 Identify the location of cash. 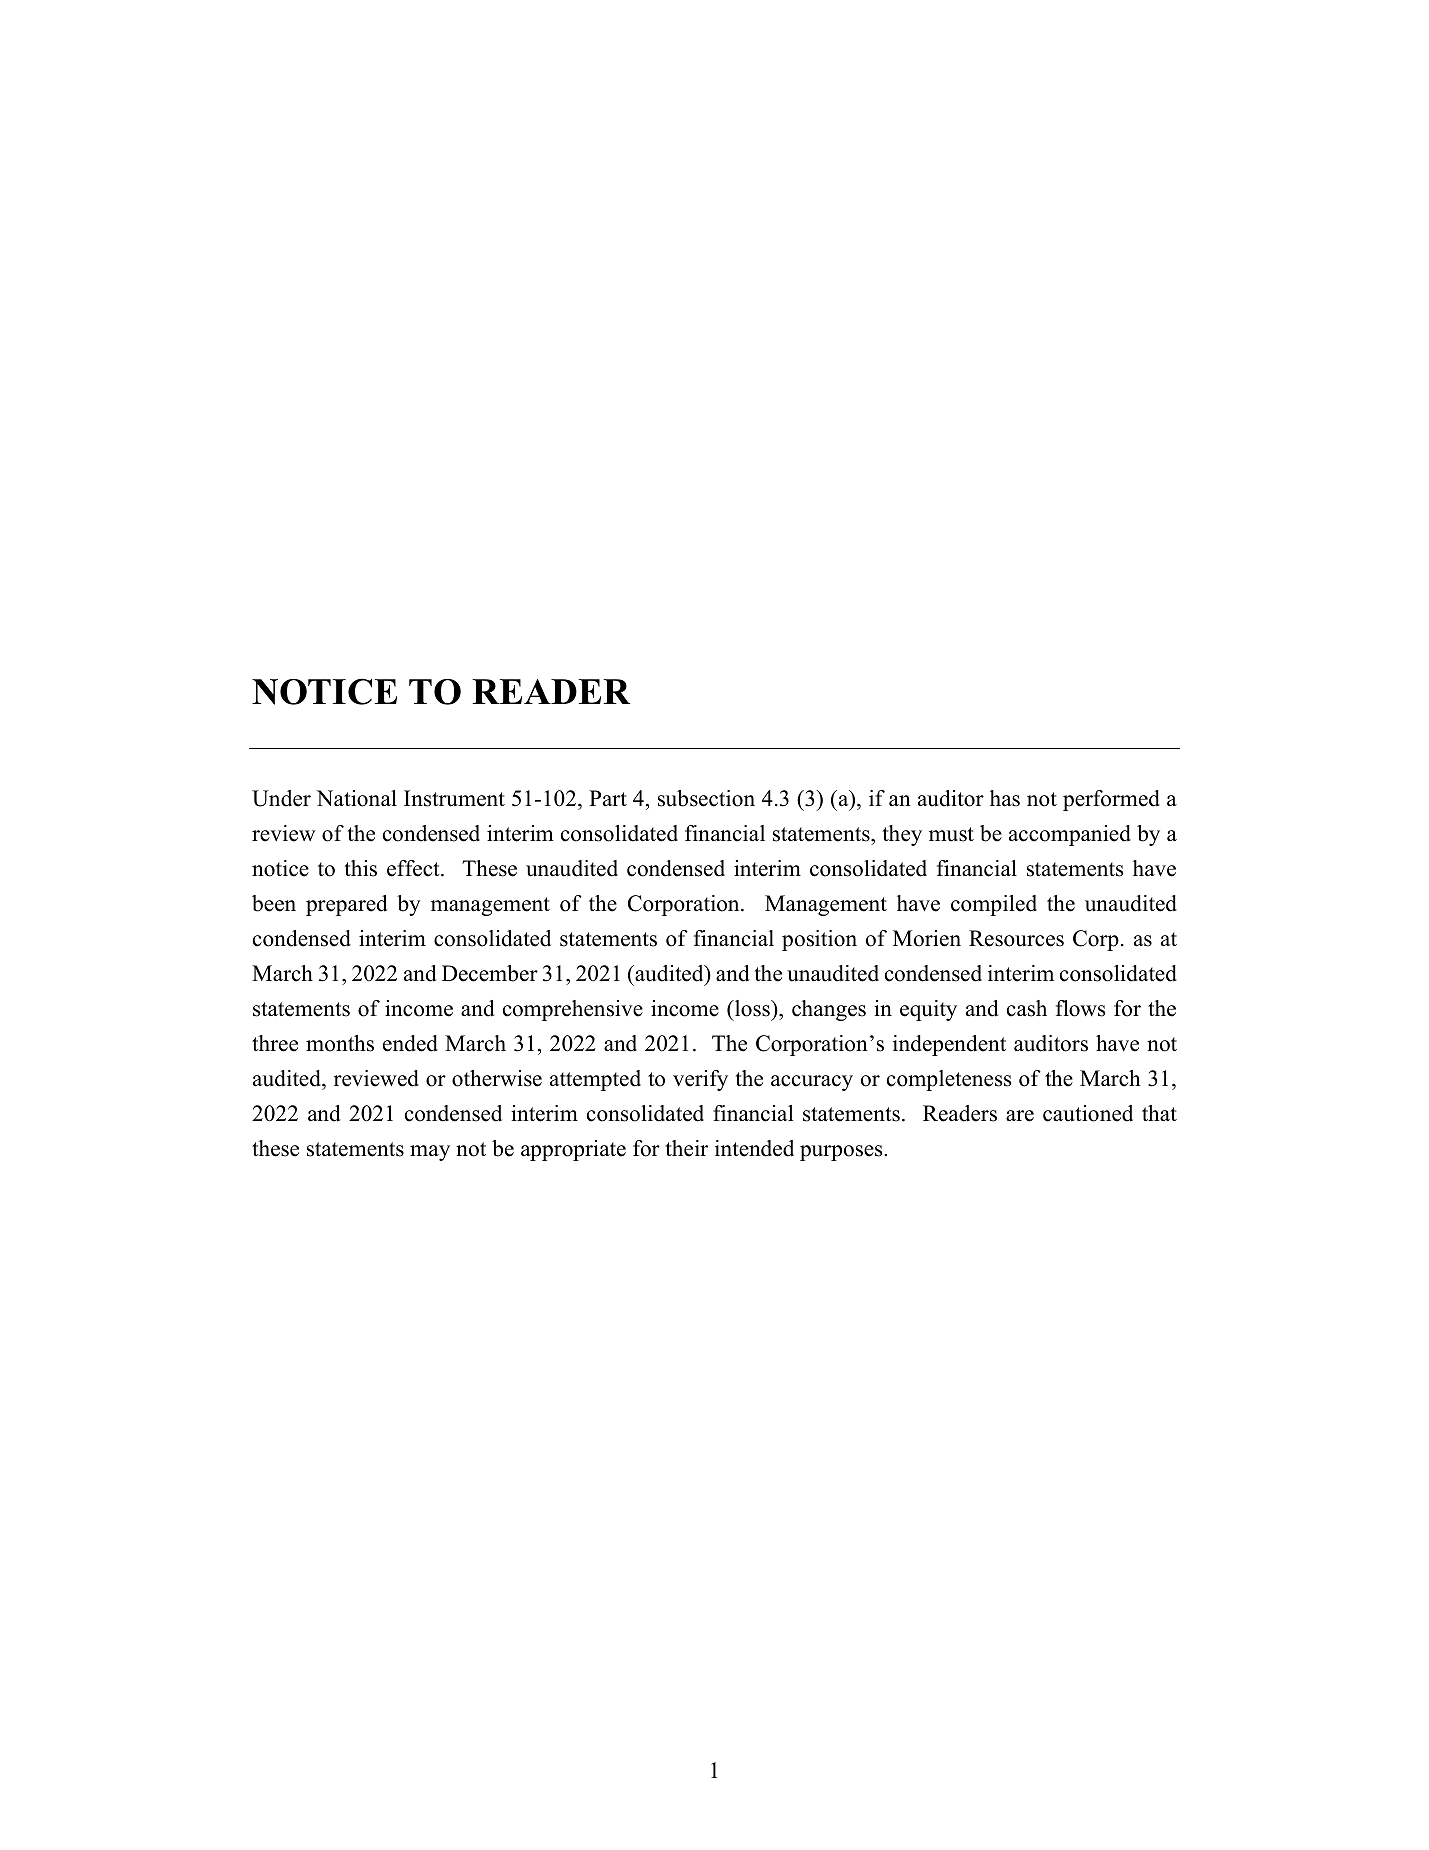
(1027, 1008).
